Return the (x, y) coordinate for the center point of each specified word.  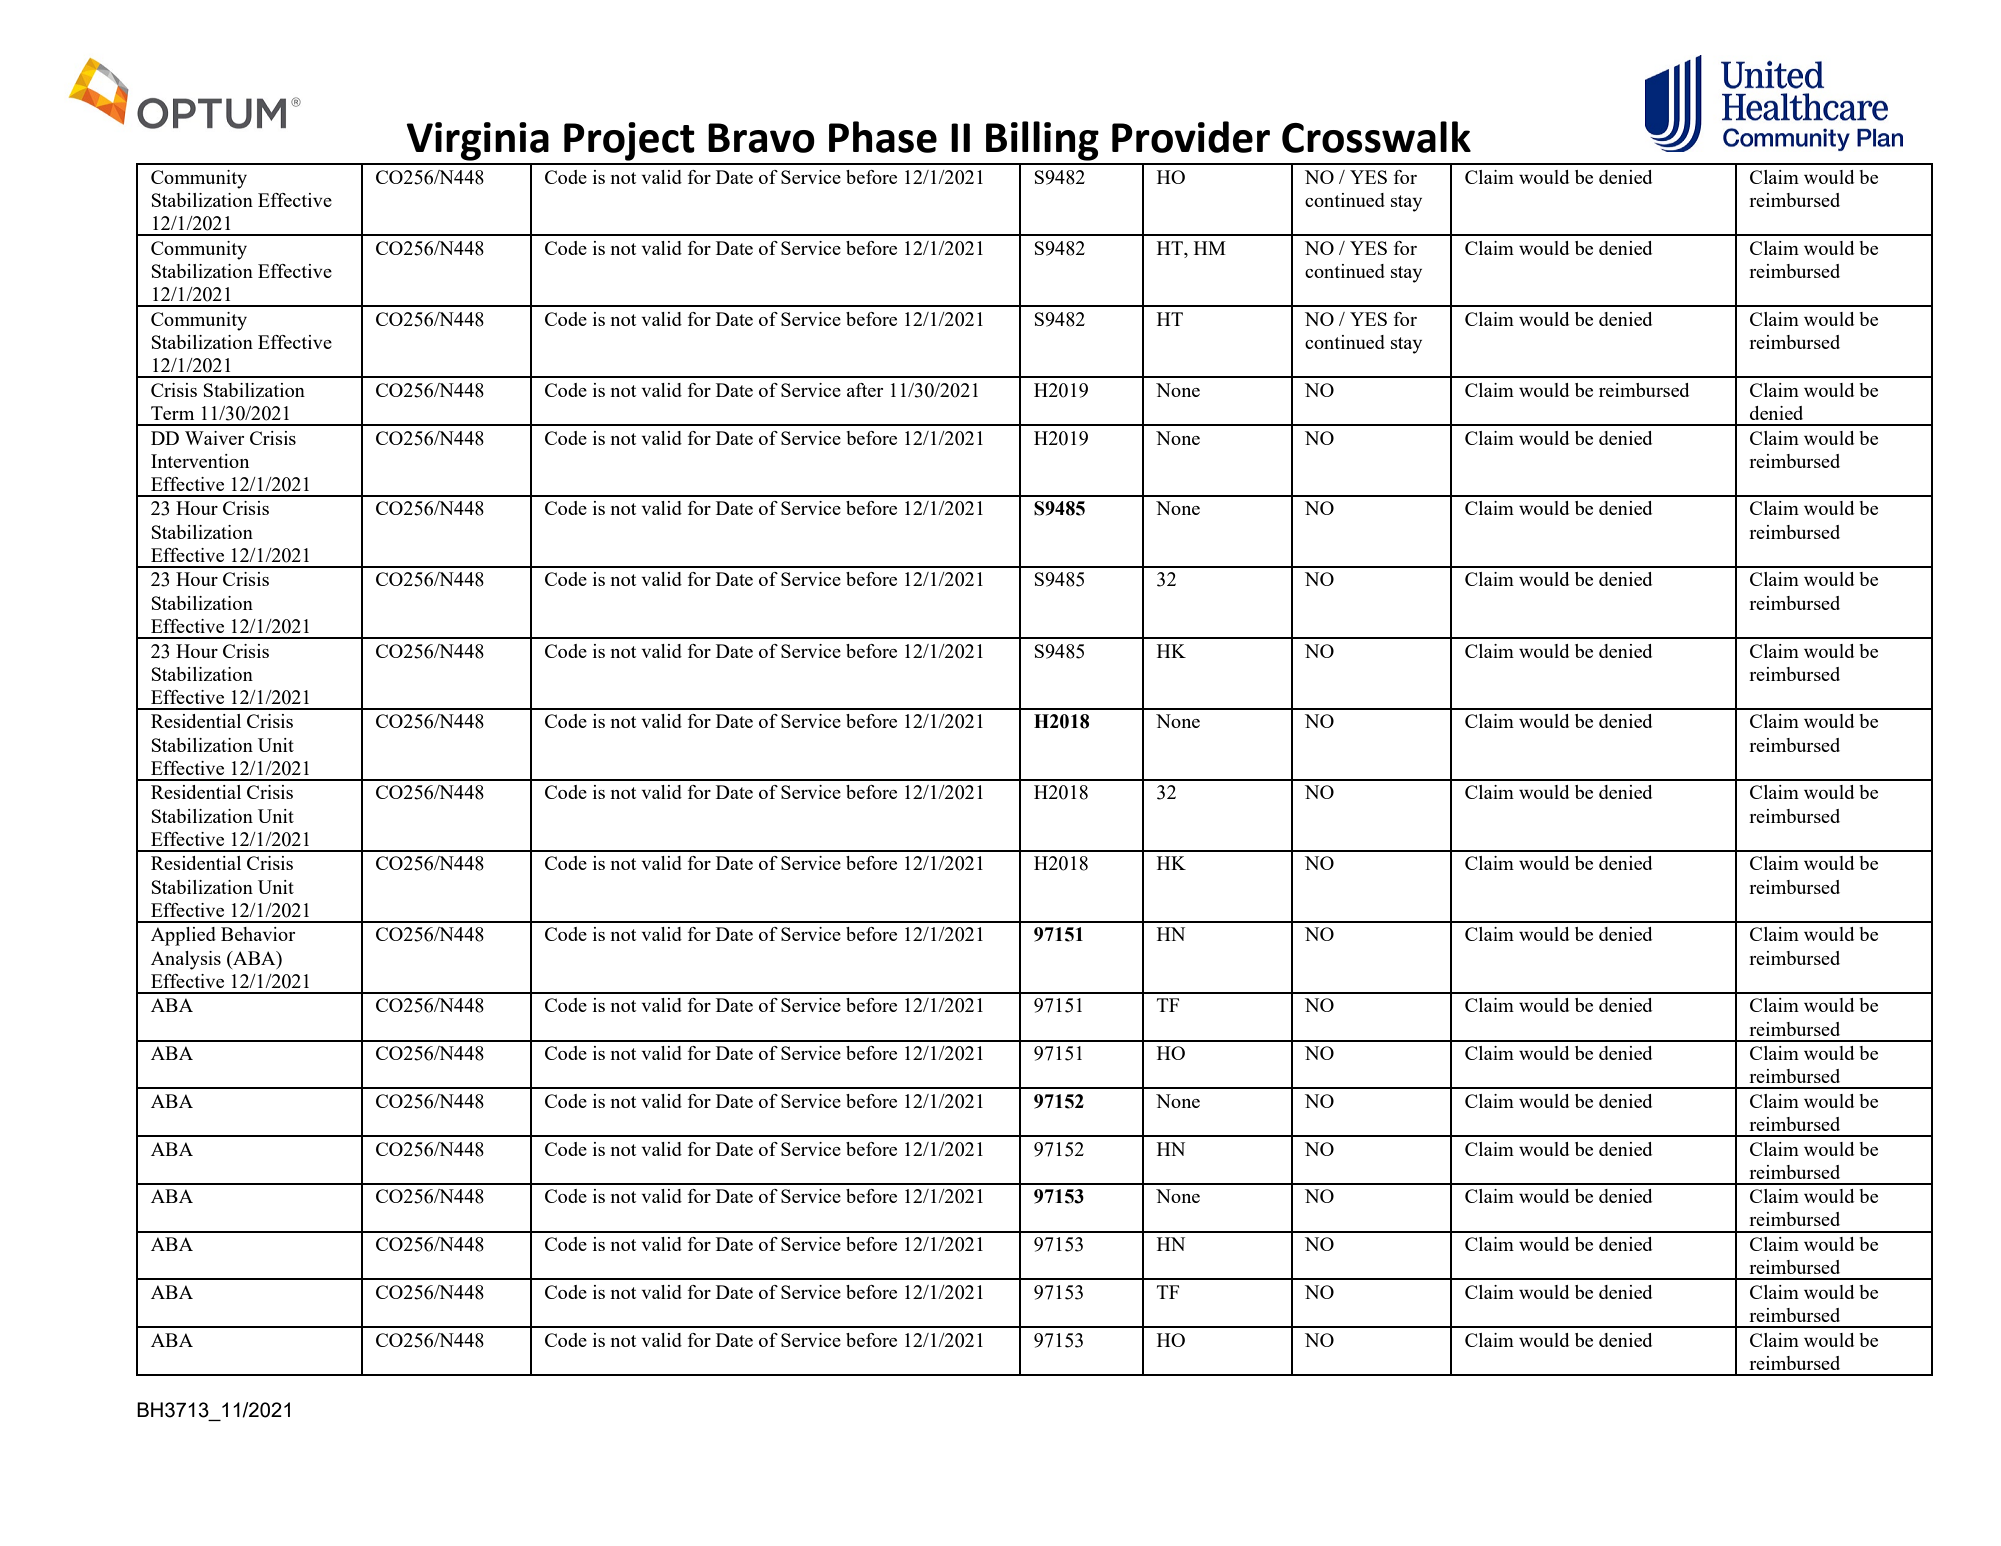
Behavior (258, 934)
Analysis (186, 960)
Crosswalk (1376, 137)
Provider (1191, 137)
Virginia (477, 141)
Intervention (200, 461)
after (865, 390)
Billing (1042, 141)
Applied (183, 936)
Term (172, 413)
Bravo (761, 138)
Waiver (214, 438)
